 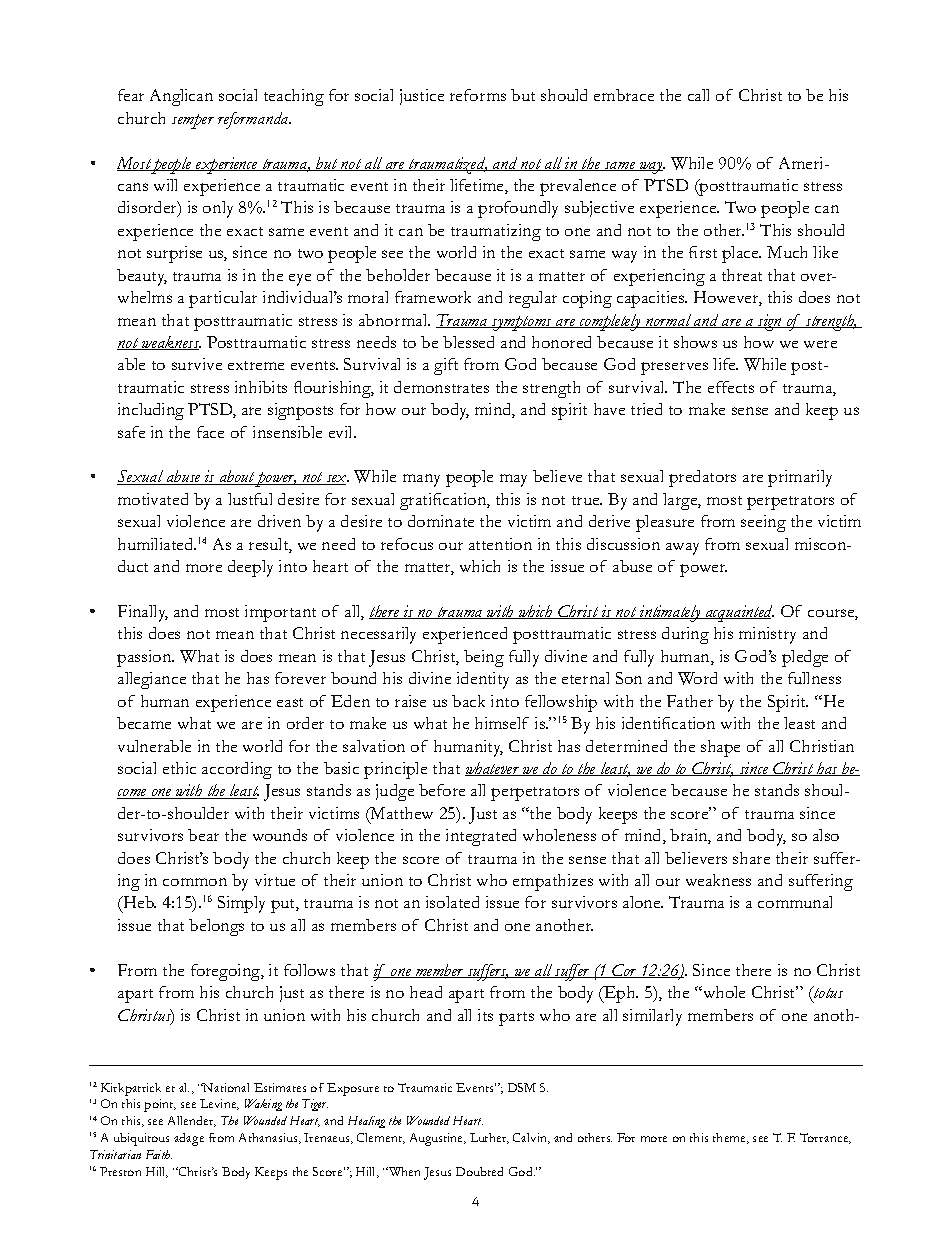 I want to click on call, so click(x=698, y=95).
